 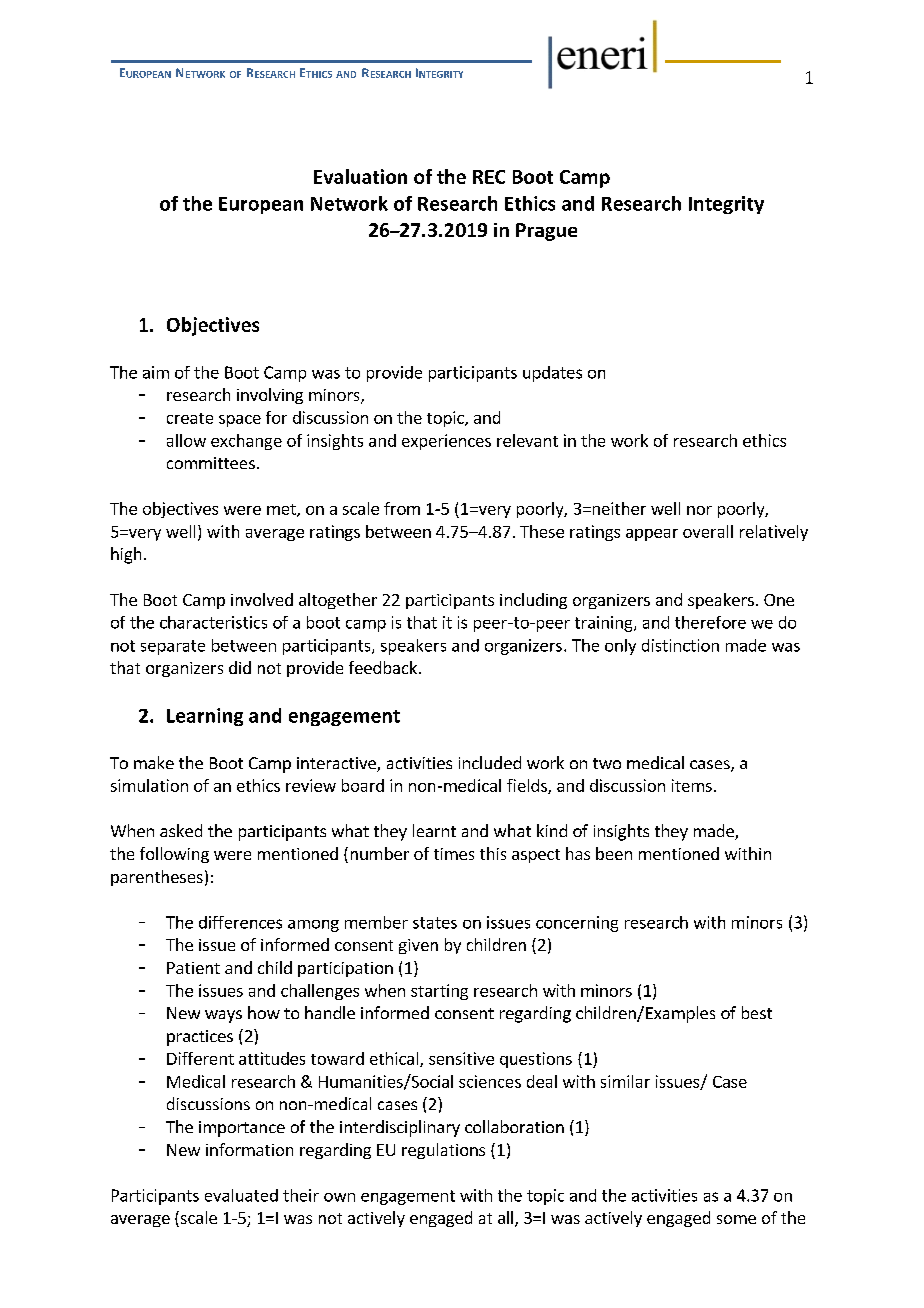 I want to click on evaluated, so click(x=241, y=1195).
